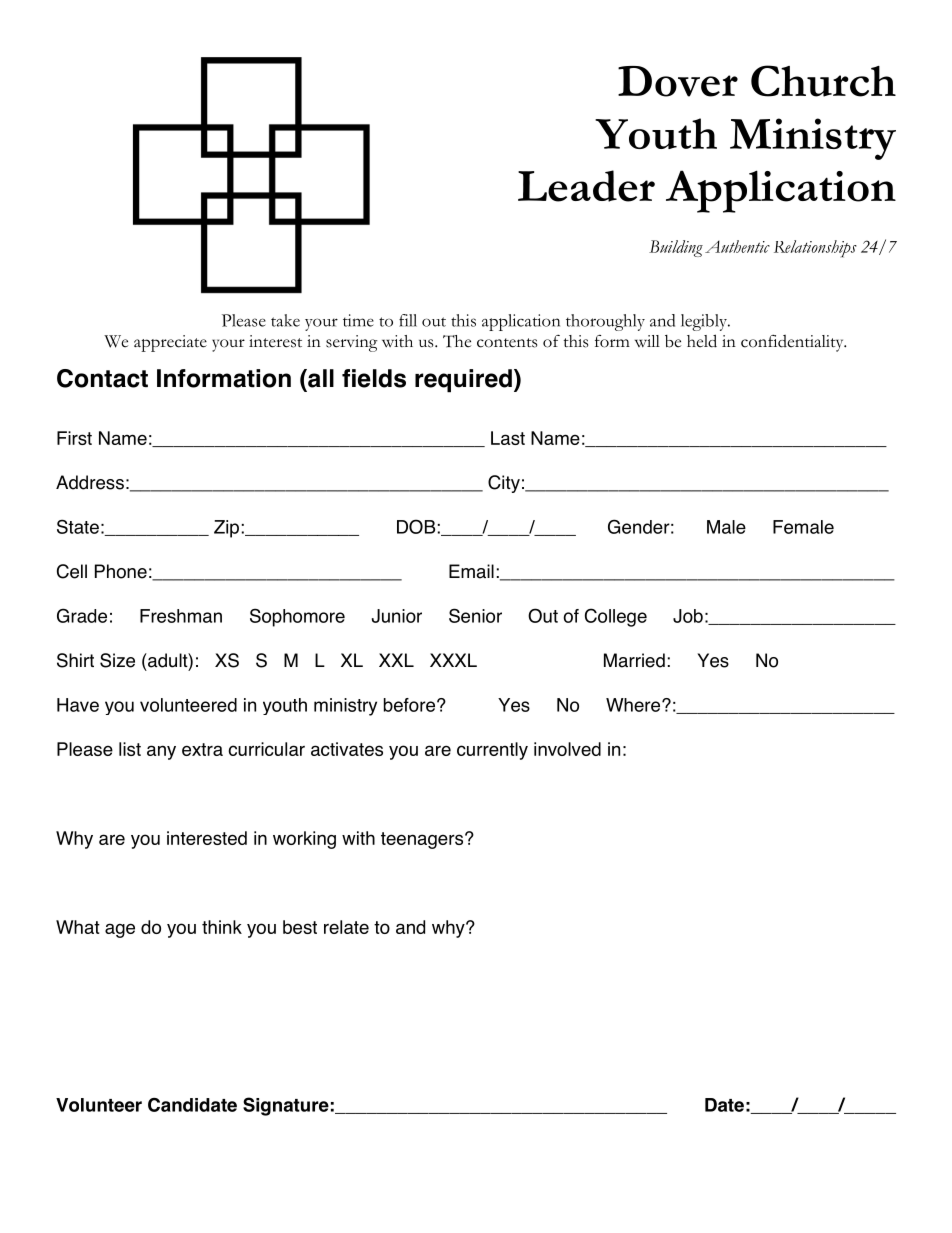  Describe the element at coordinates (285, 320) in the page. I see `take` at that location.
